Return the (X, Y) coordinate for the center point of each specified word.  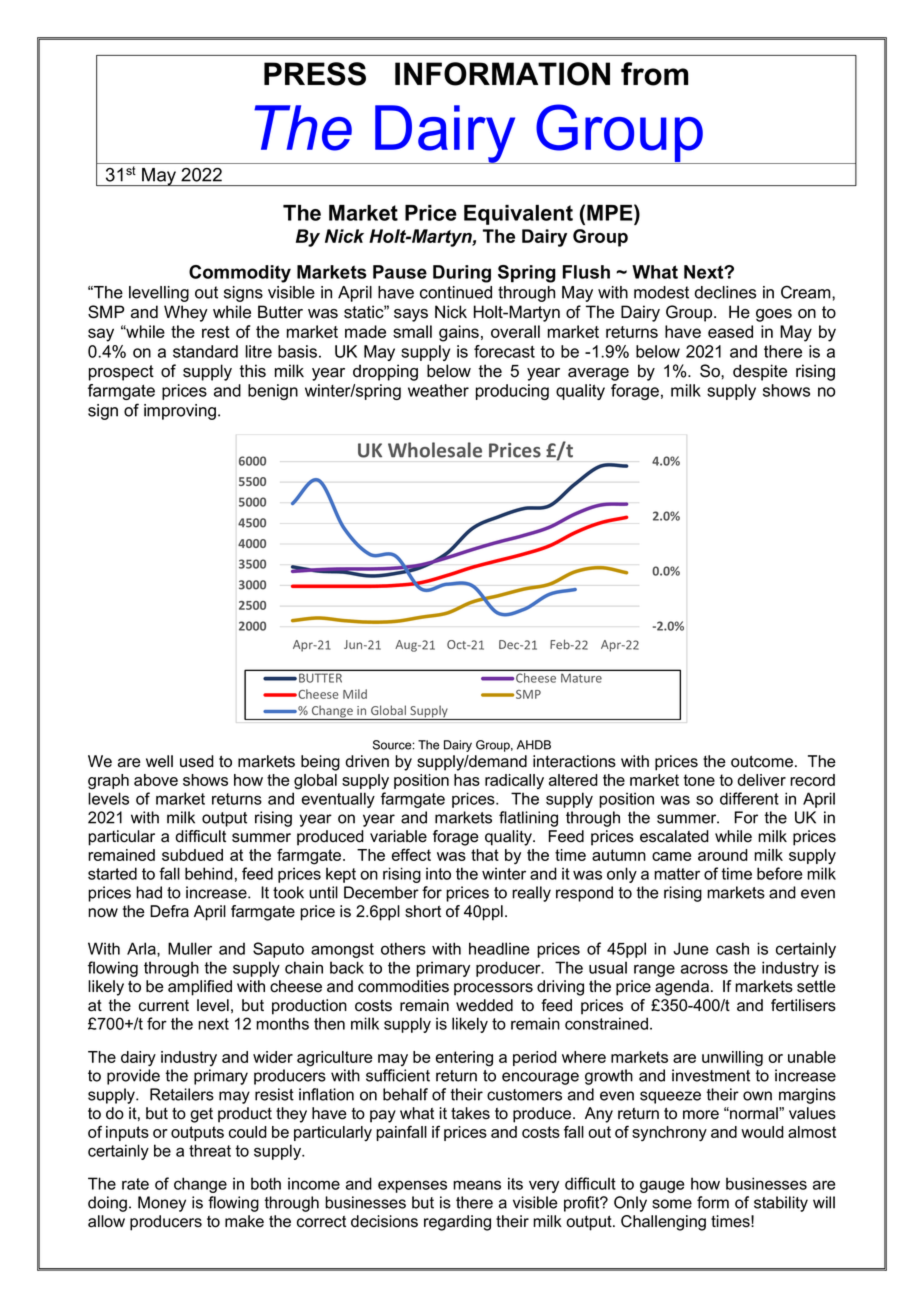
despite (760, 372)
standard (205, 351)
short (423, 911)
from (654, 74)
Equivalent (518, 215)
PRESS (315, 74)
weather (438, 390)
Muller (190, 948)
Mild (355, 694)
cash (732, 948)
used (197, 761)
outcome (762, 761)
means (477, 1185)
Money (162, 1204)
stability (781, 1204)
